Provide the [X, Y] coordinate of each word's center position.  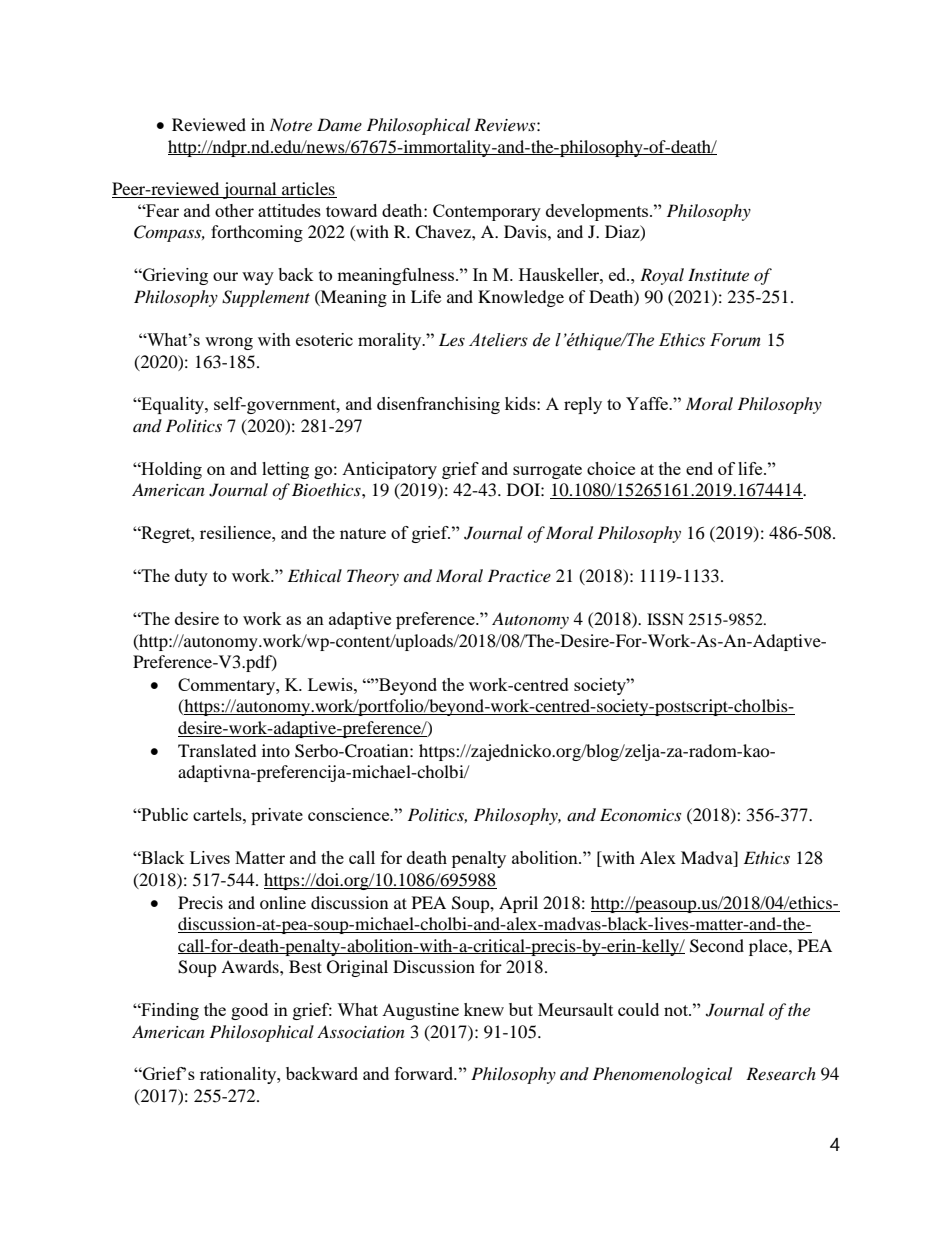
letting [285, 470]
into [276, 750]
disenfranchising [438, 405]
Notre [291, 124]
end [699, 468]
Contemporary [487, 212]
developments [598, 212]
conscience [350, 814]
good [249, 1011]
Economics [640, 814]
